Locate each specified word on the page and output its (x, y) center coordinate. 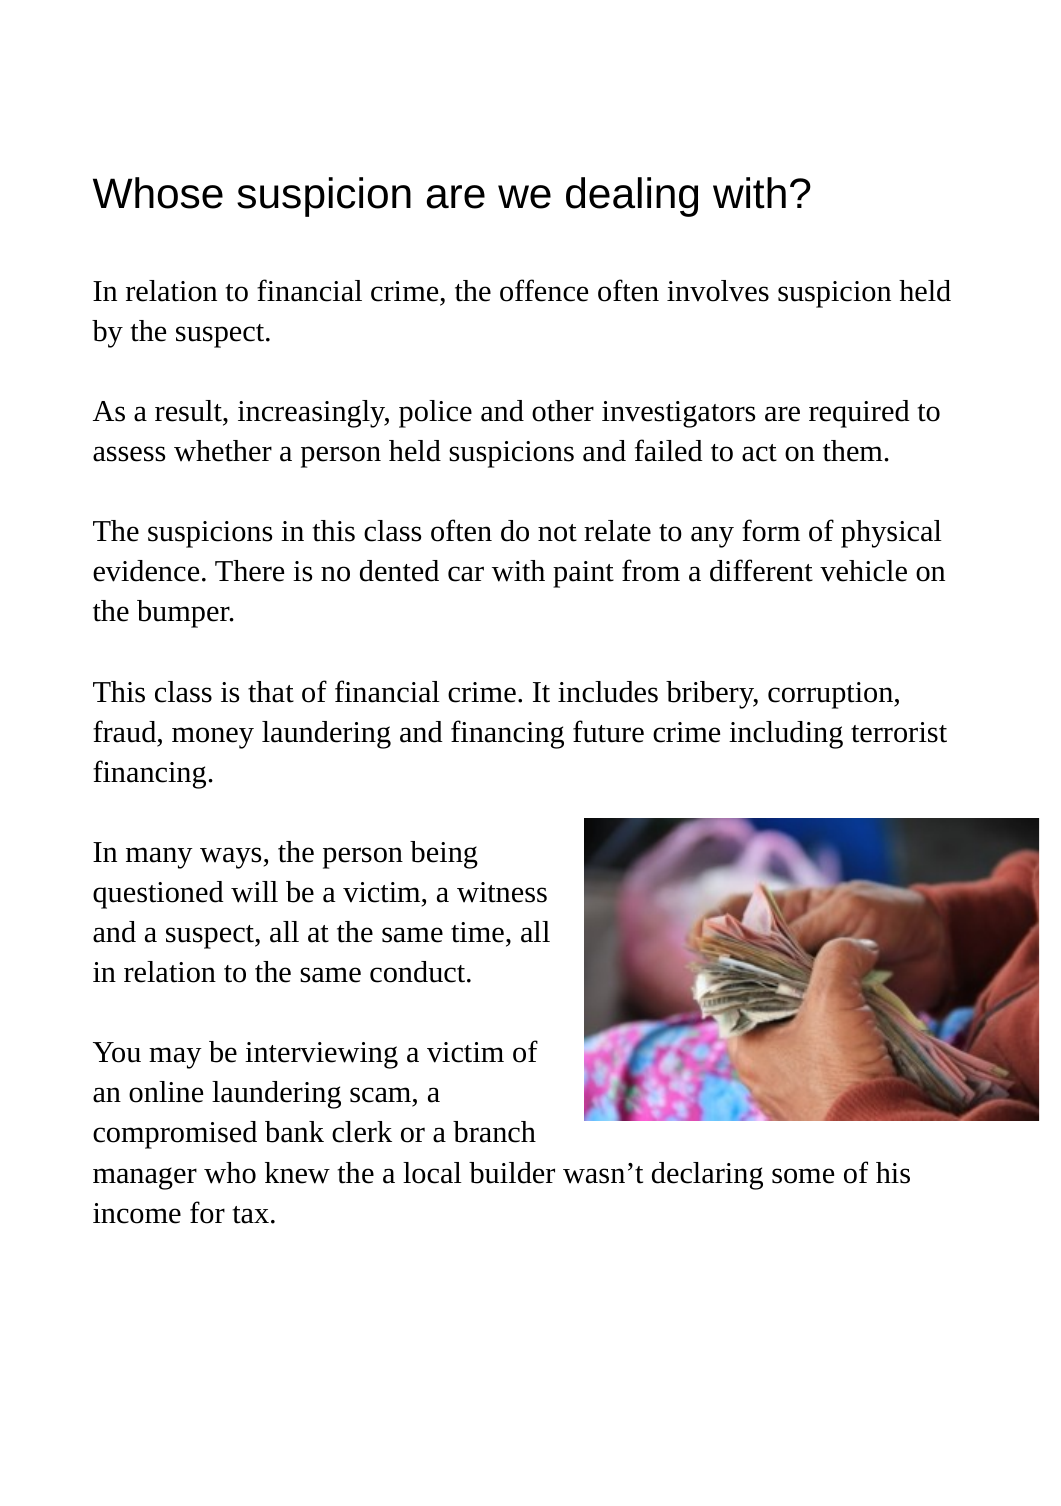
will (254, 892)
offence (544, 290)
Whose (158, 193)
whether (223, 451)
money (213, 738)
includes (608, 692)
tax (250, 1215)
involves (718, 291)
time (477, 932)
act (759, 453)
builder (512, 1173)
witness (502, 892)
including (786, 735)
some (803, 1176)
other (563, 411)
